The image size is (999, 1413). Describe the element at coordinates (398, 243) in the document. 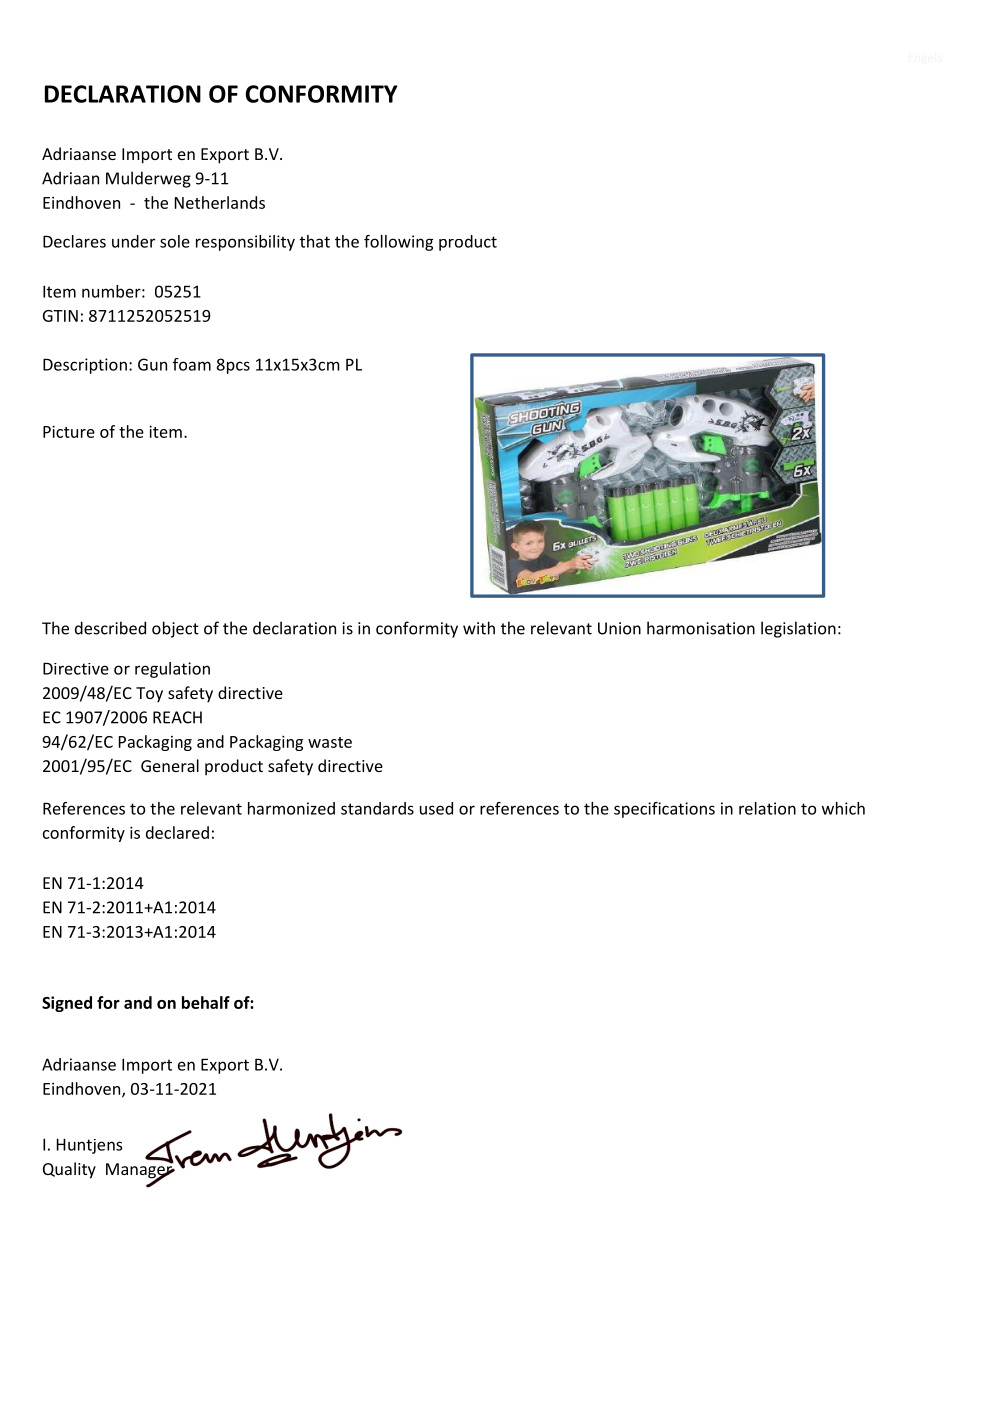

I see `following` at that location.
